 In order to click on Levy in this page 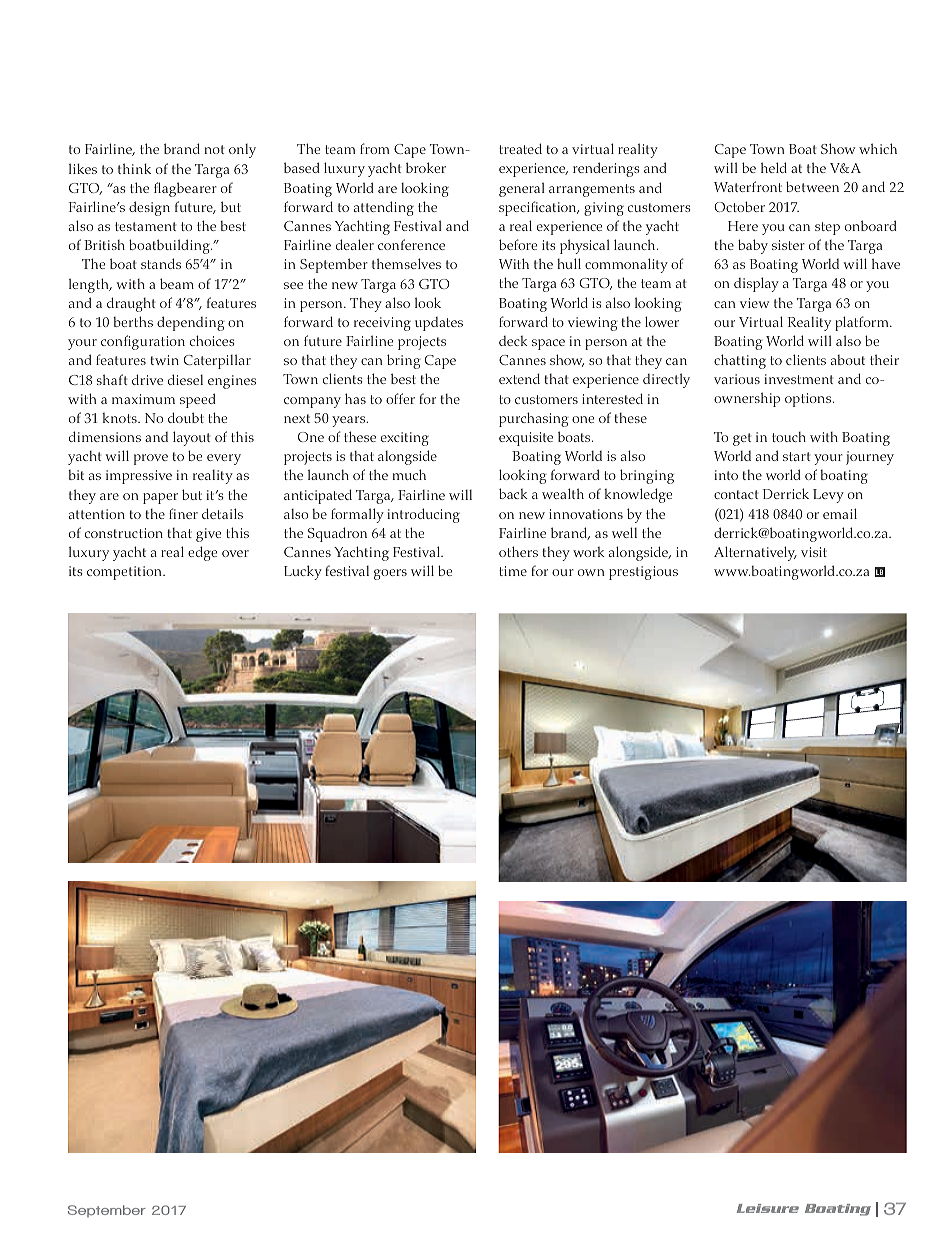, I will do `click(828, 496)`.
